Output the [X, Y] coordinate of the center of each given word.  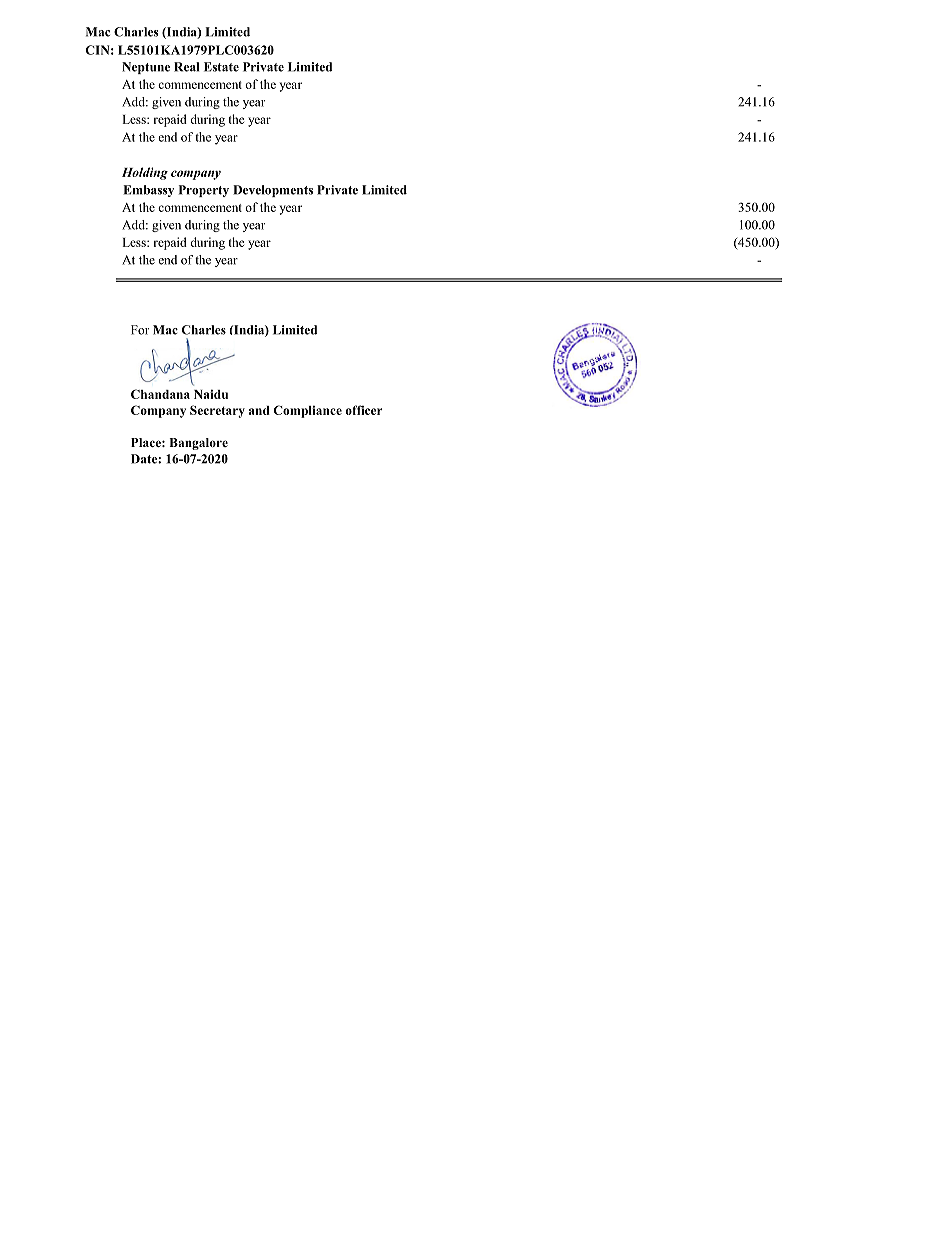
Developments [273, 191]
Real [186, 67]
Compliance [308, 411]
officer [363, 410]
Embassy [148, 191]
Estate [221, 67]
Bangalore [198, 444]
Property [204, 191]
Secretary [217, 411]
